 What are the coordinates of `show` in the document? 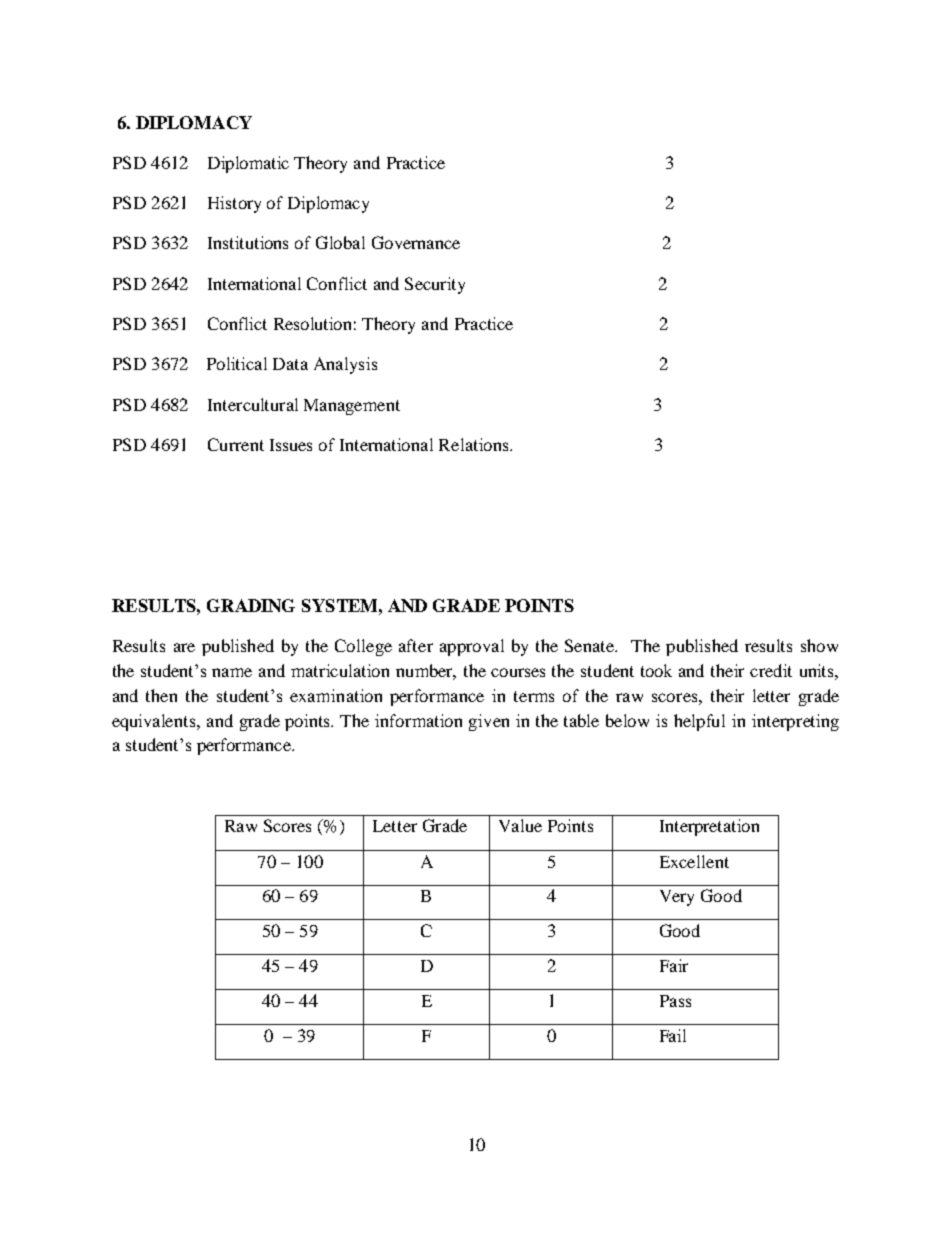 It's located at (819, 645).
